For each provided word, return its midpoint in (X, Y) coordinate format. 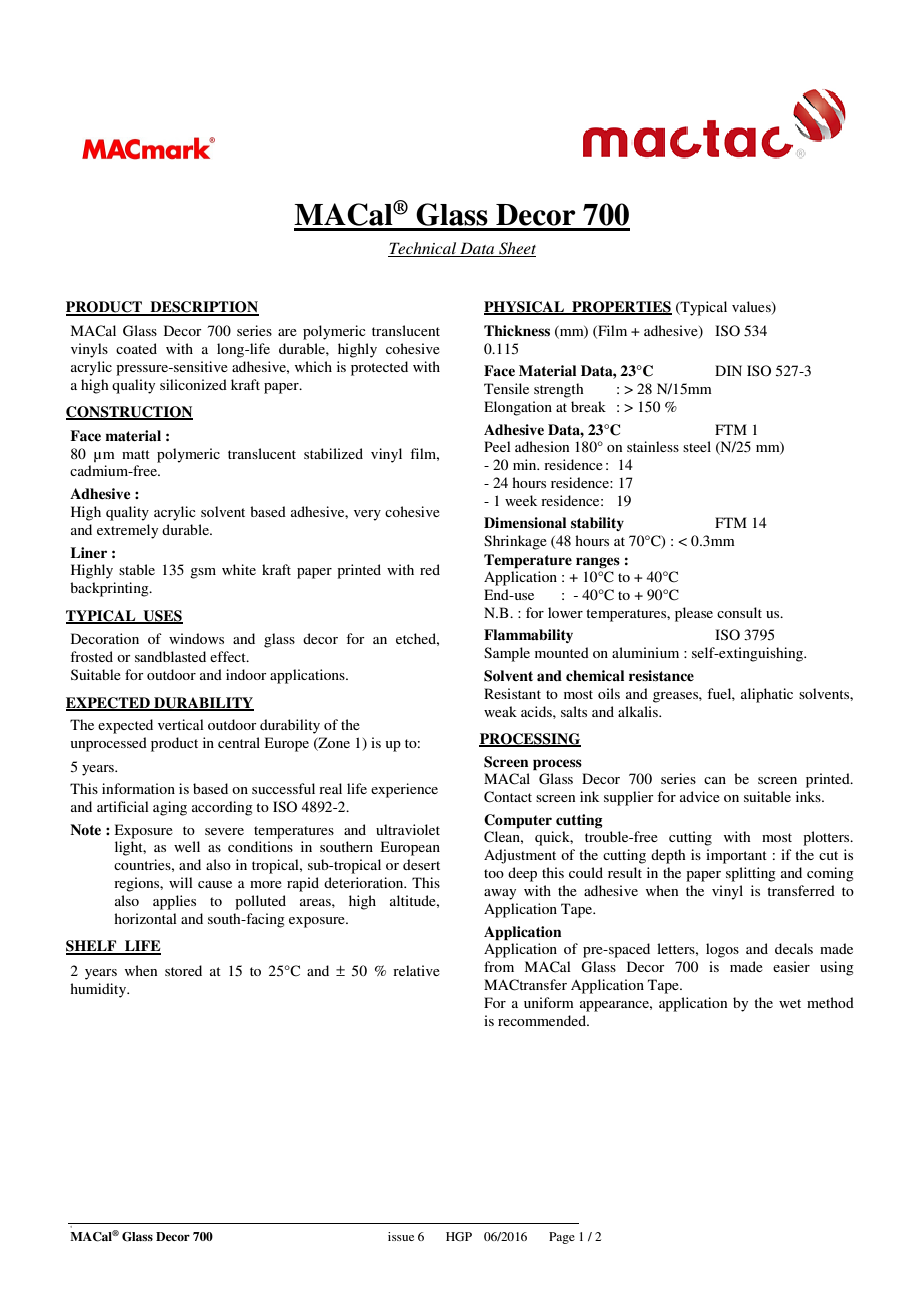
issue (401, 1236)
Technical (423, 249)
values (752, 308)
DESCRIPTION (203, 308)
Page (562, 1238)
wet (790, 1003)
